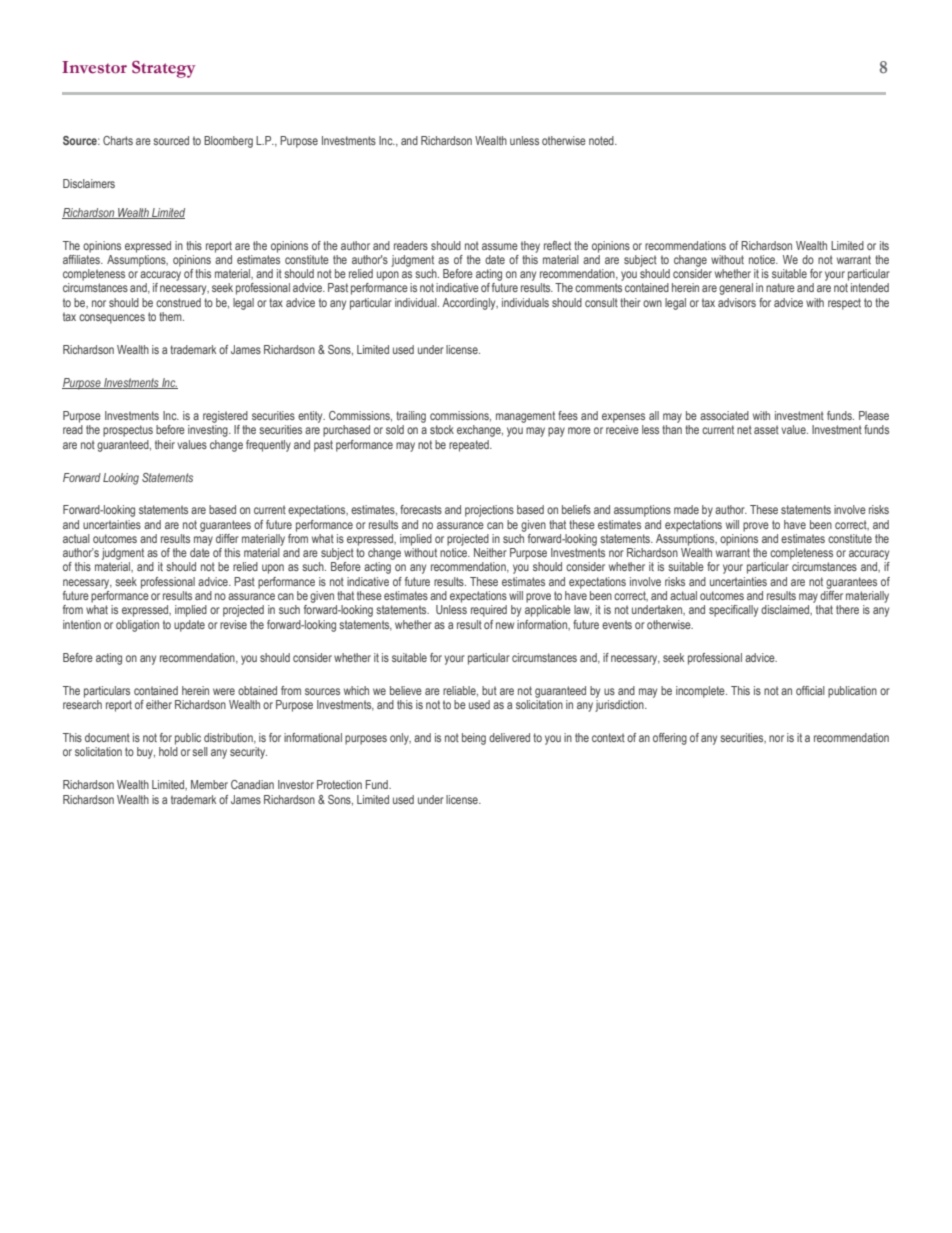 This document has width=952, height=1233. What do you see at coordinates (164, 69) in the document?
I see `Strategy` at bounding box center [164, 69].
